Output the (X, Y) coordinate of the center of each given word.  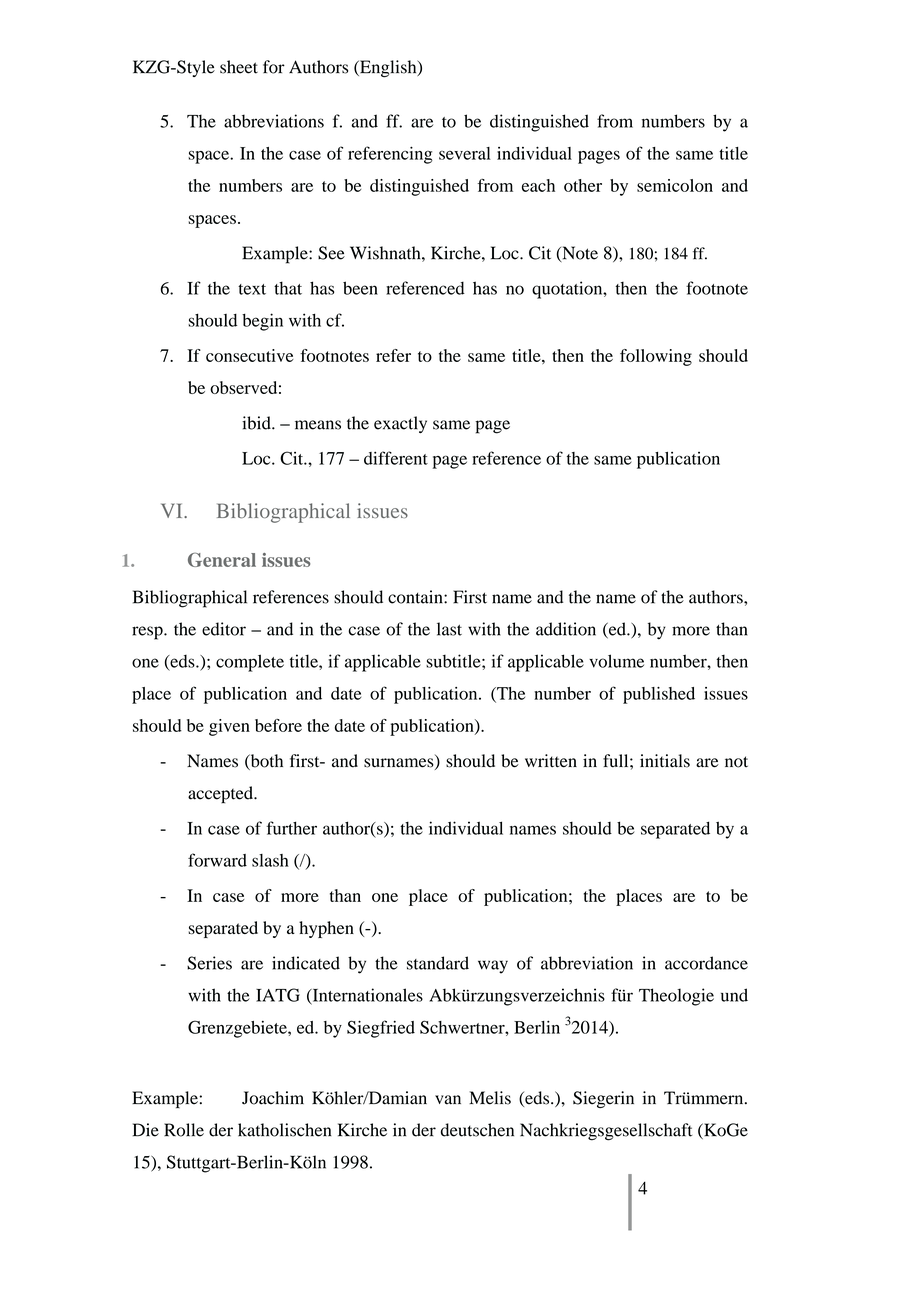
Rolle (184, 1130)
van (448, 1100)
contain (416, 597)
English (388, 69)
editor (224, 629)
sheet (239, 67)
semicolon (675, 185)
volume (616, 661)
